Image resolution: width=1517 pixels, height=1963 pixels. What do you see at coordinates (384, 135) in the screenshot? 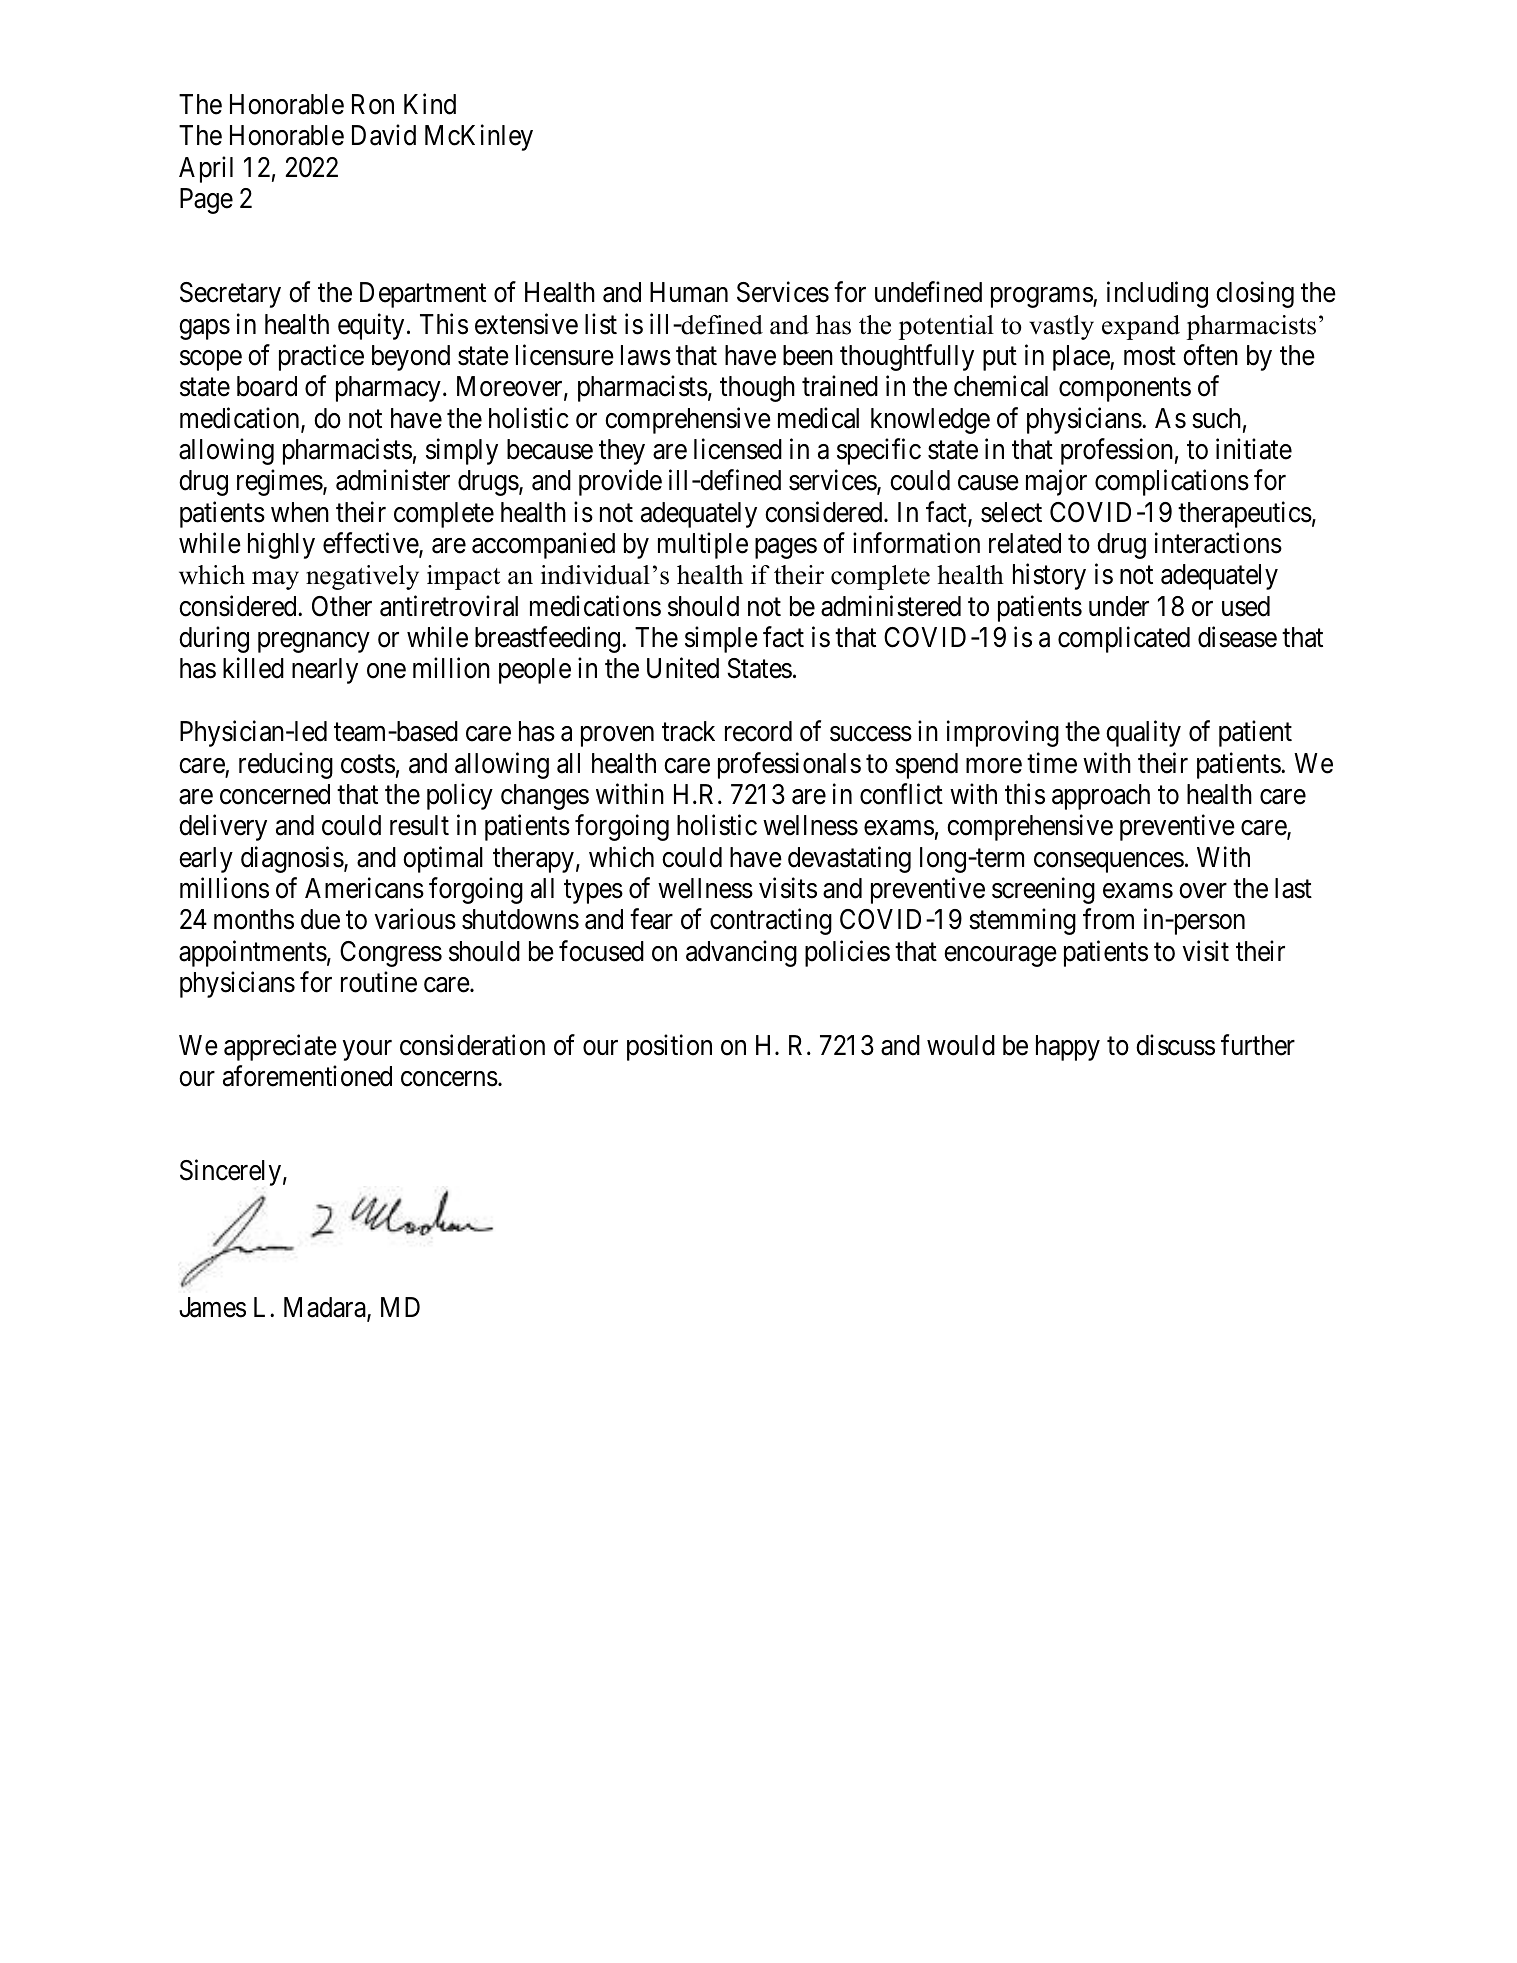
I see `David` at bounding box center [384, 135].
